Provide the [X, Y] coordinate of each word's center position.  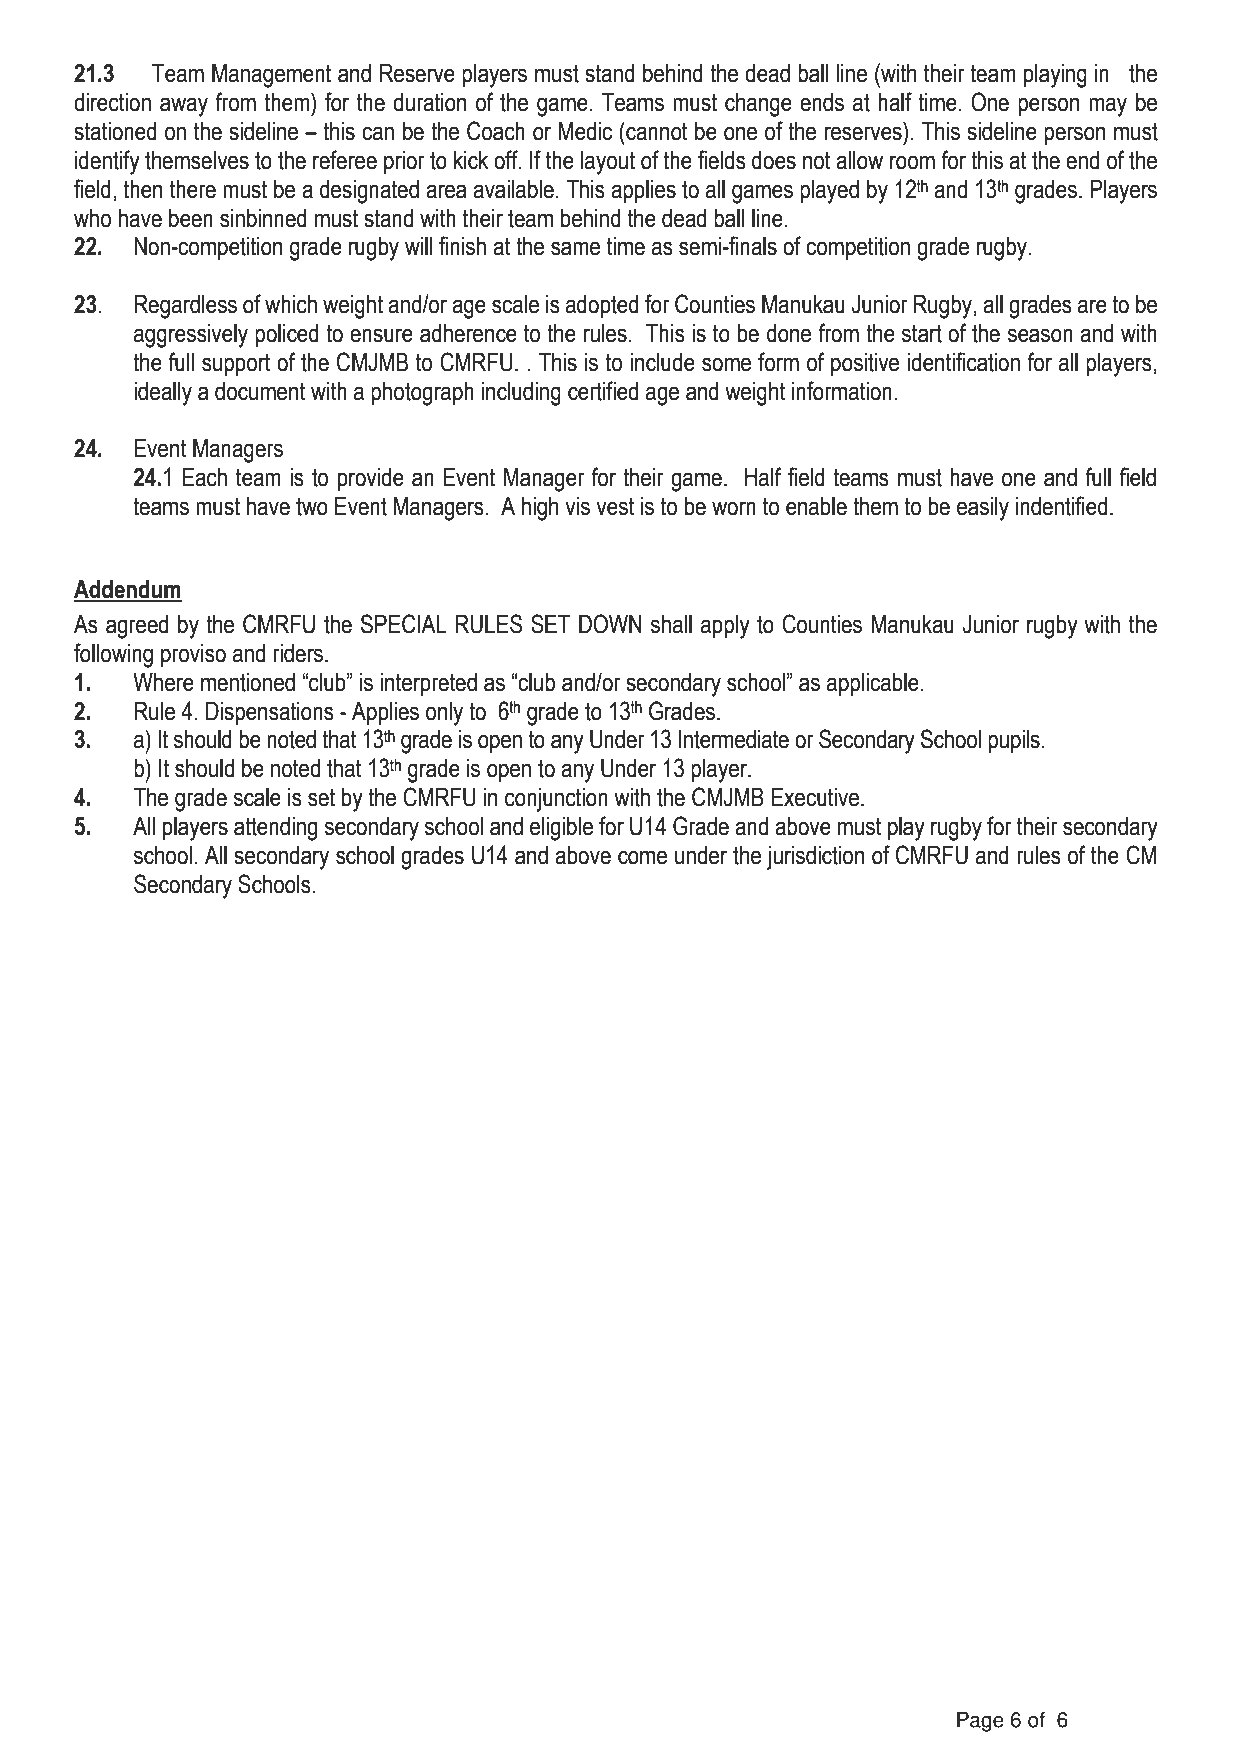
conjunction [556, 800]
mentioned [248, 682]
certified [603, 391]
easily [983, 509]
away [184, 107]
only [444, 714]
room [912, 162]
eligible [561, 829]
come [642, 857]
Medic [585, 131]
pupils [1015, 741]
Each [205, 477]
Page [980, 1721]
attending [275, 829]
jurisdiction [815, 858]
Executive [815, 797]
